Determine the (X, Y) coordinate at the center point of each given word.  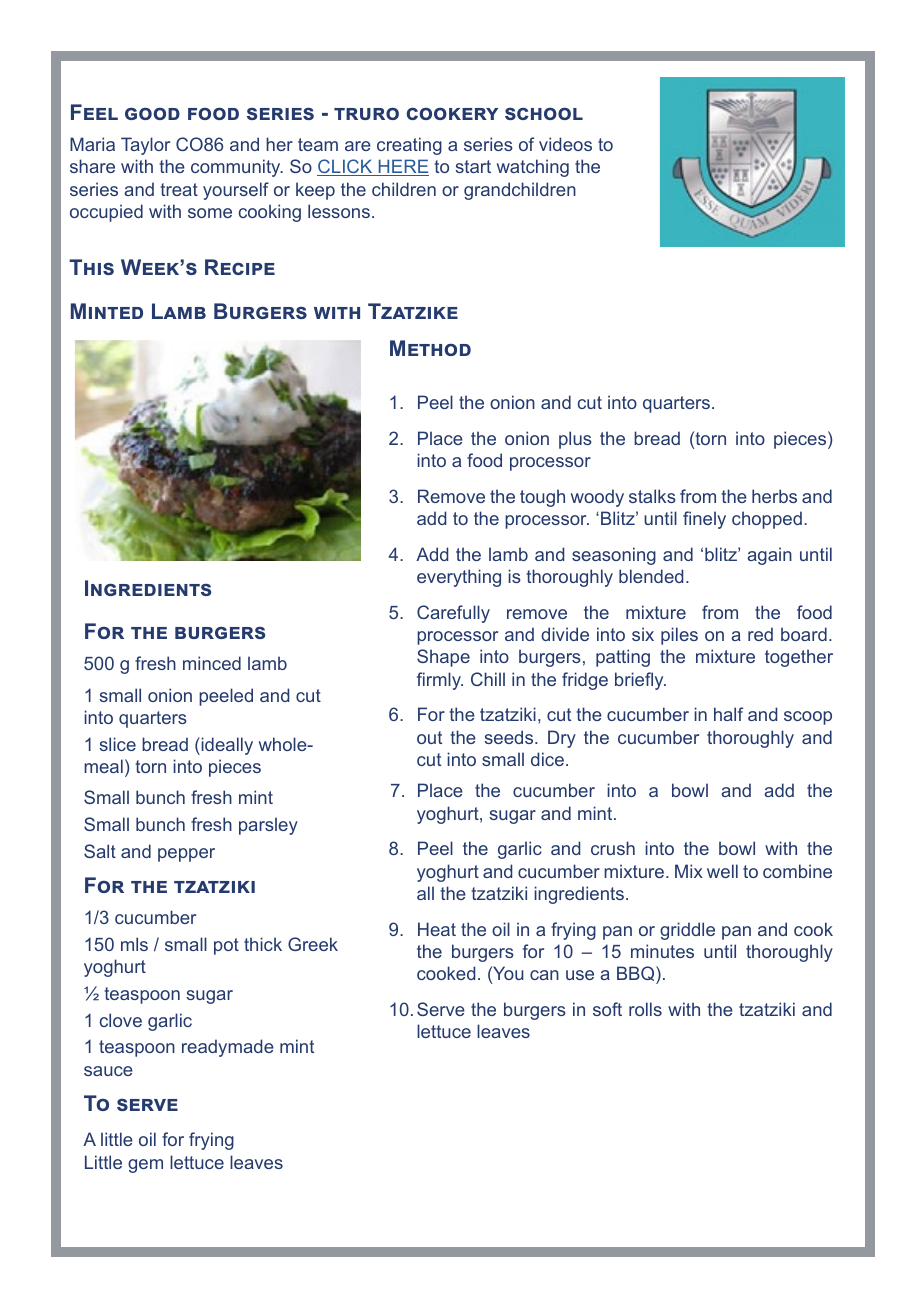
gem (145, 1166)
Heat (437, 929)
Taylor (145, 146)
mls (134, 944)
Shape (443, 658)
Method (430, 348)
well (722, 871)
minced (212, 663)
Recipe (240, 267)
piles (679, 636)
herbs (774, 496)
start (473, 166)
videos (565, 144)
